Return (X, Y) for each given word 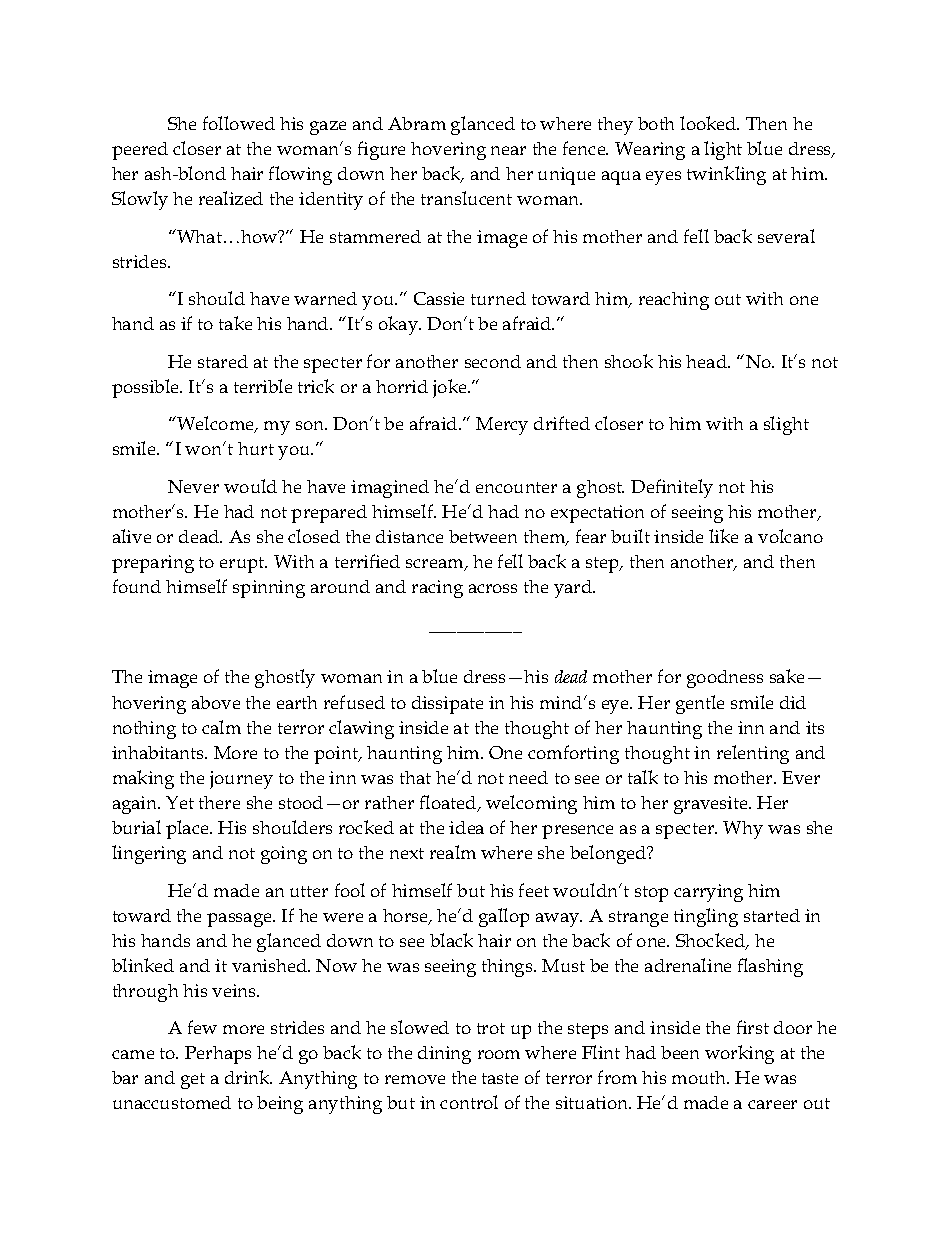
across (493, 588)
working (739, 1054)
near (508, 150)
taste (500, 1078)
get (193, 1081)
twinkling (726, 175)
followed (239, 123)
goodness (725, 679)
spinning (269, 589)
